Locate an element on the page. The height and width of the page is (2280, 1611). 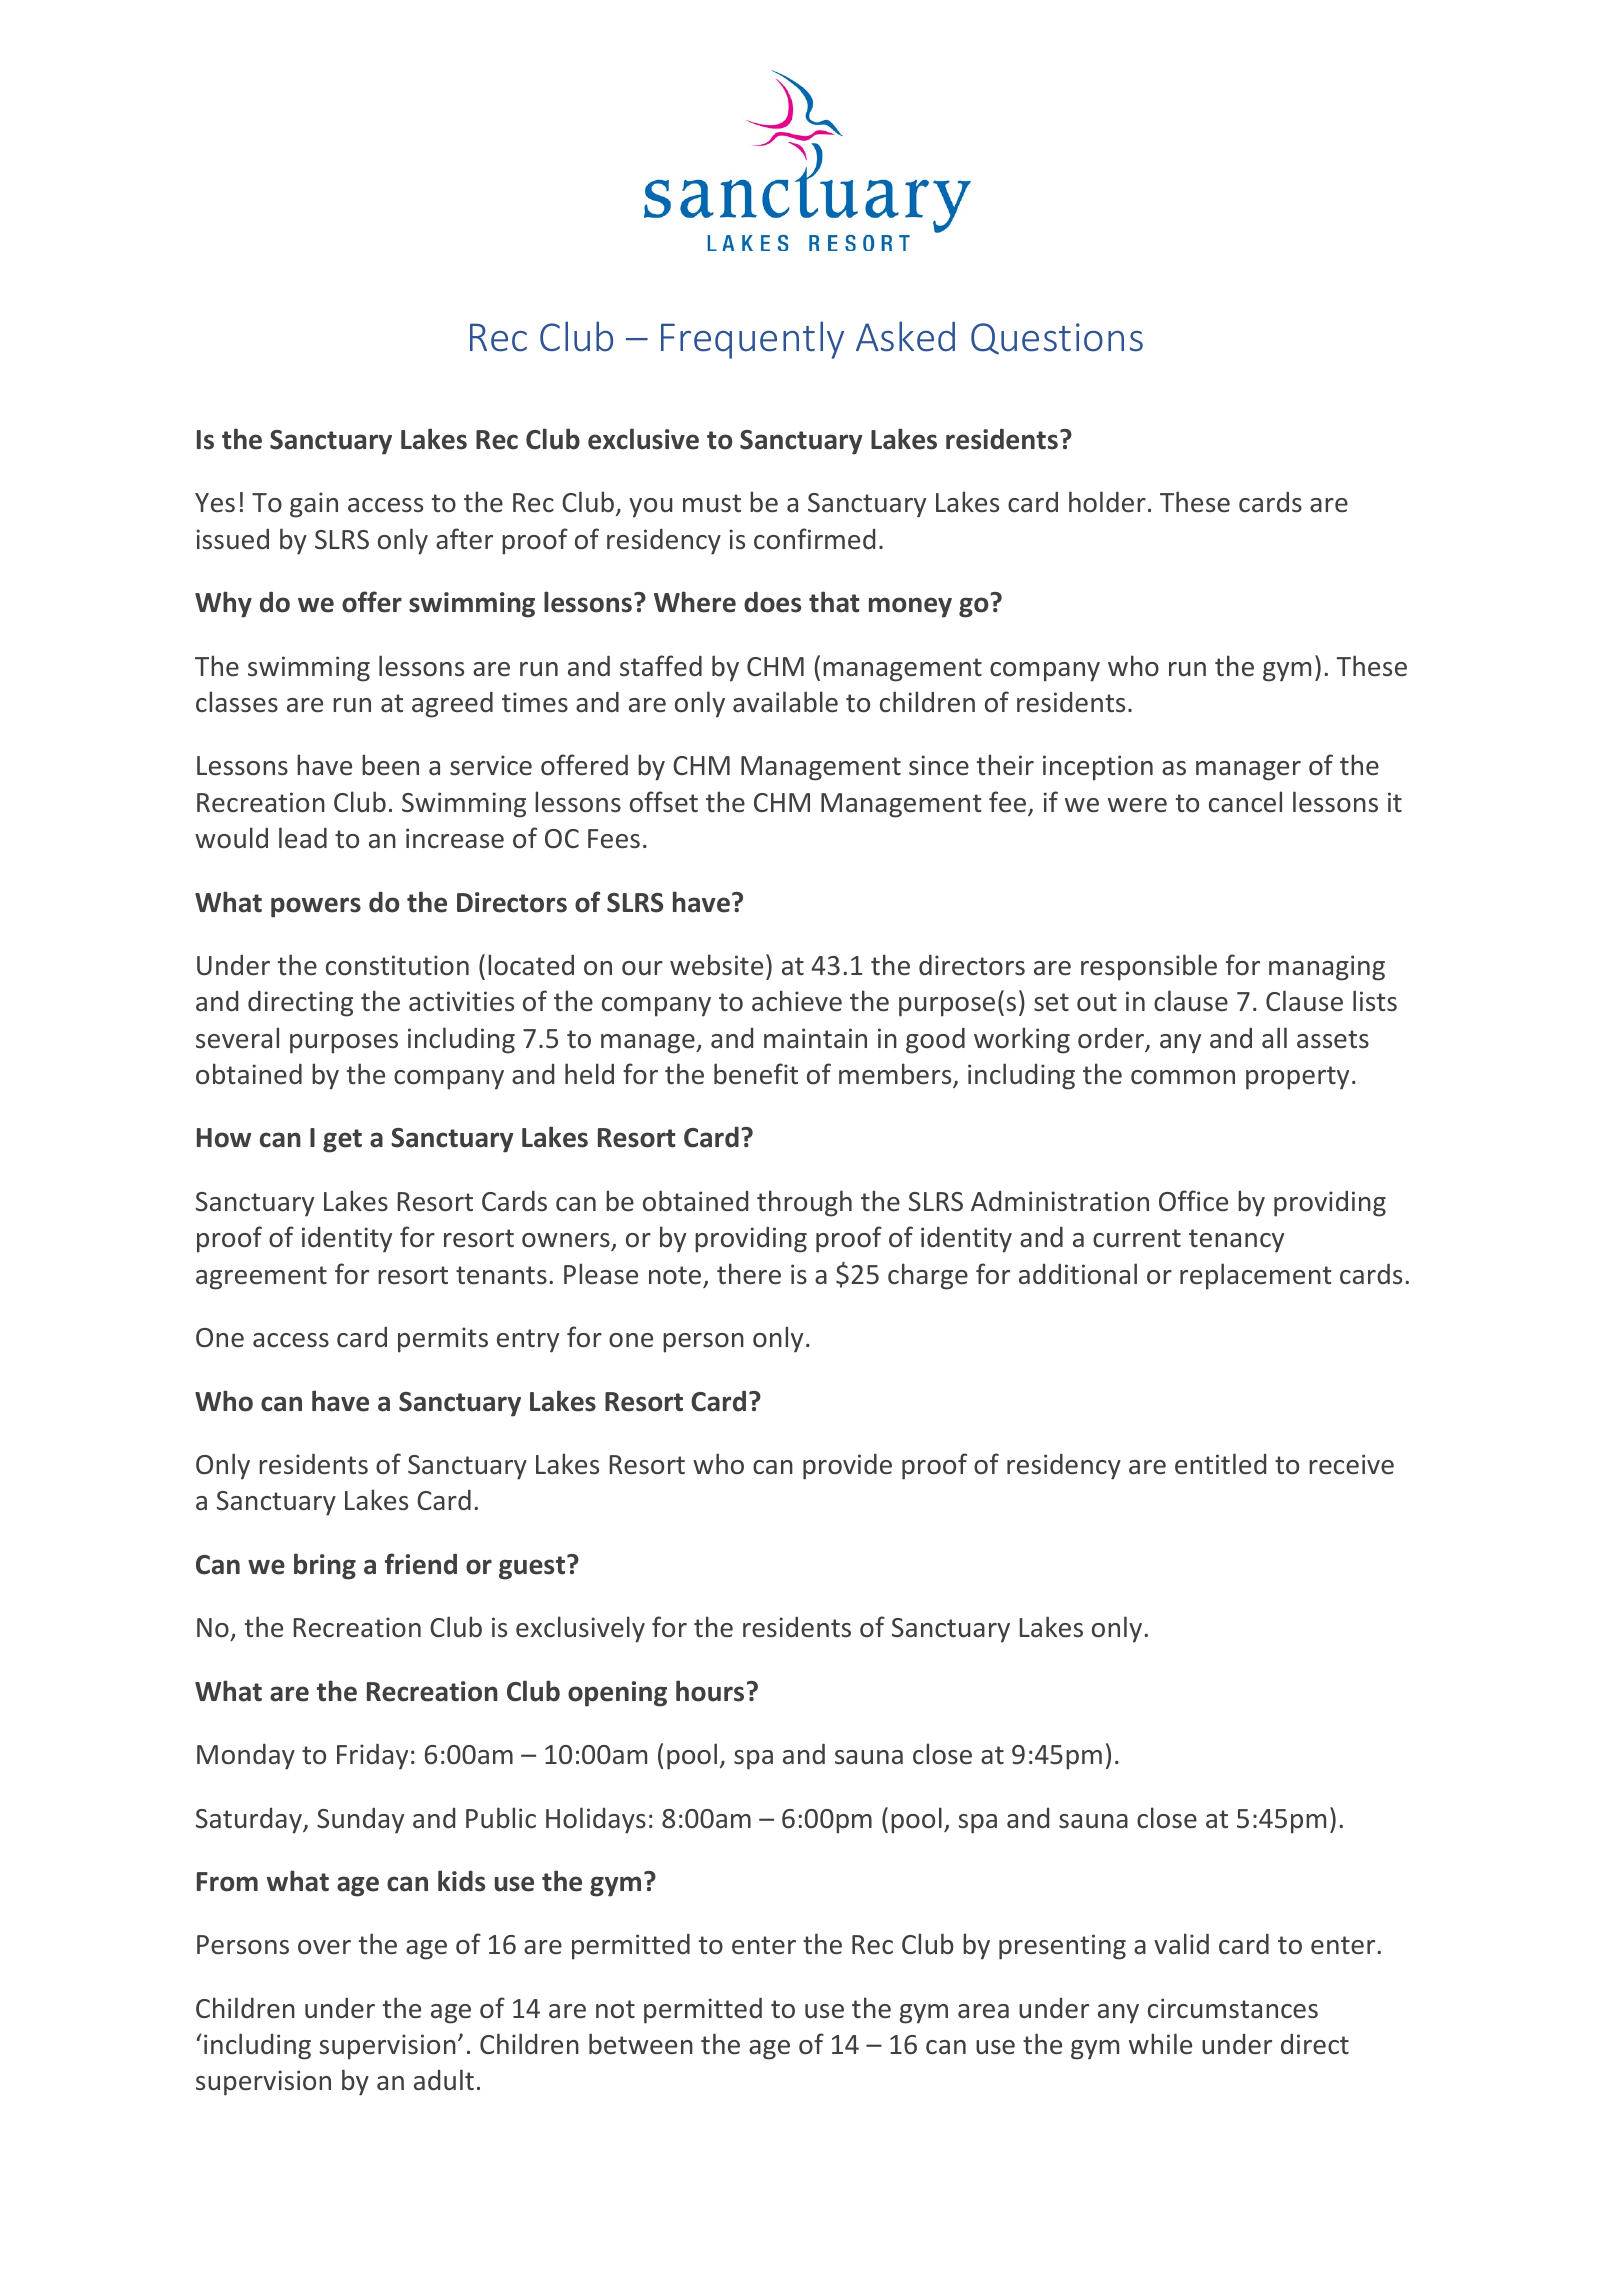
Questions is located at coordinates (1057, 339).
